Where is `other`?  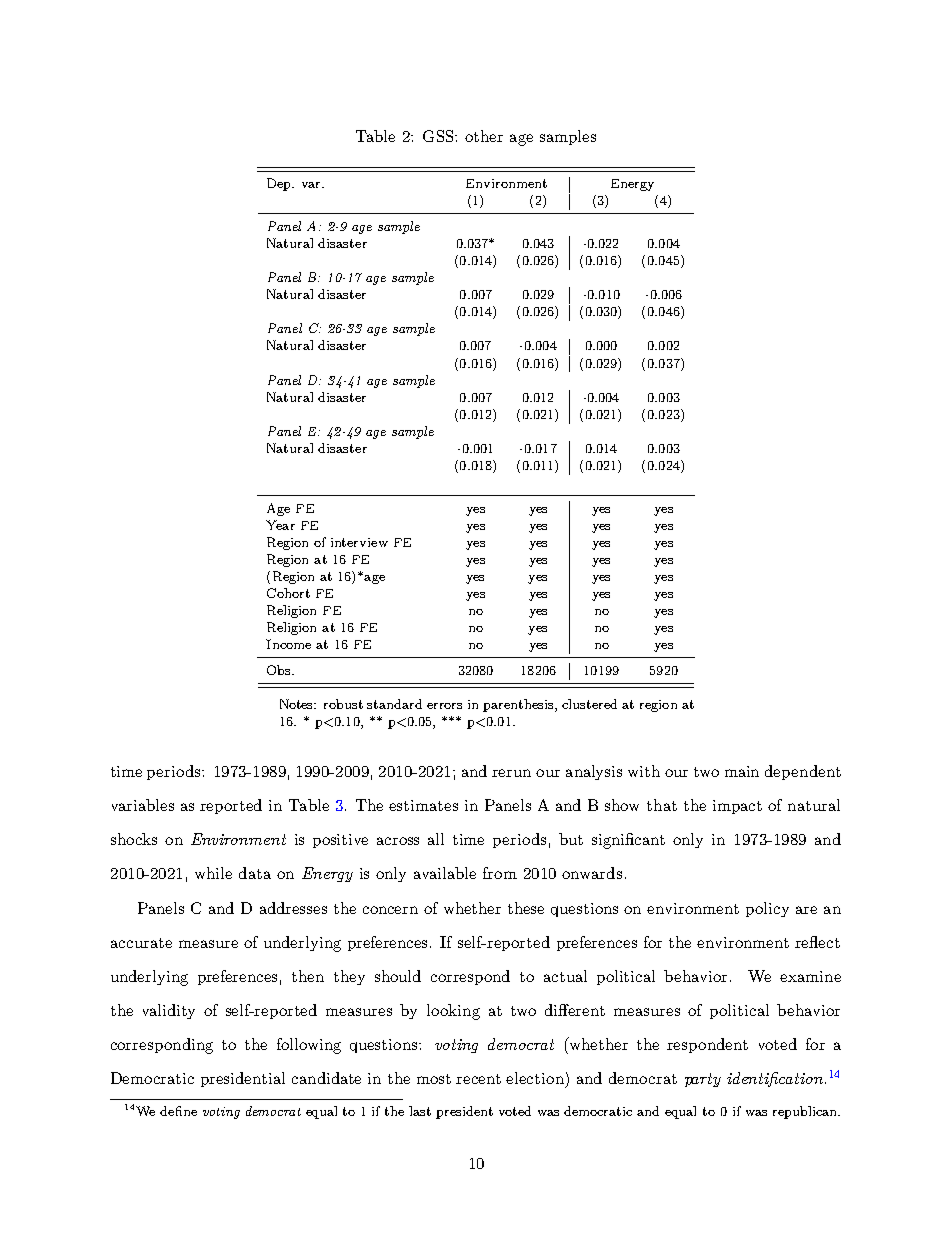 other is located at coordinates (484, 136).
